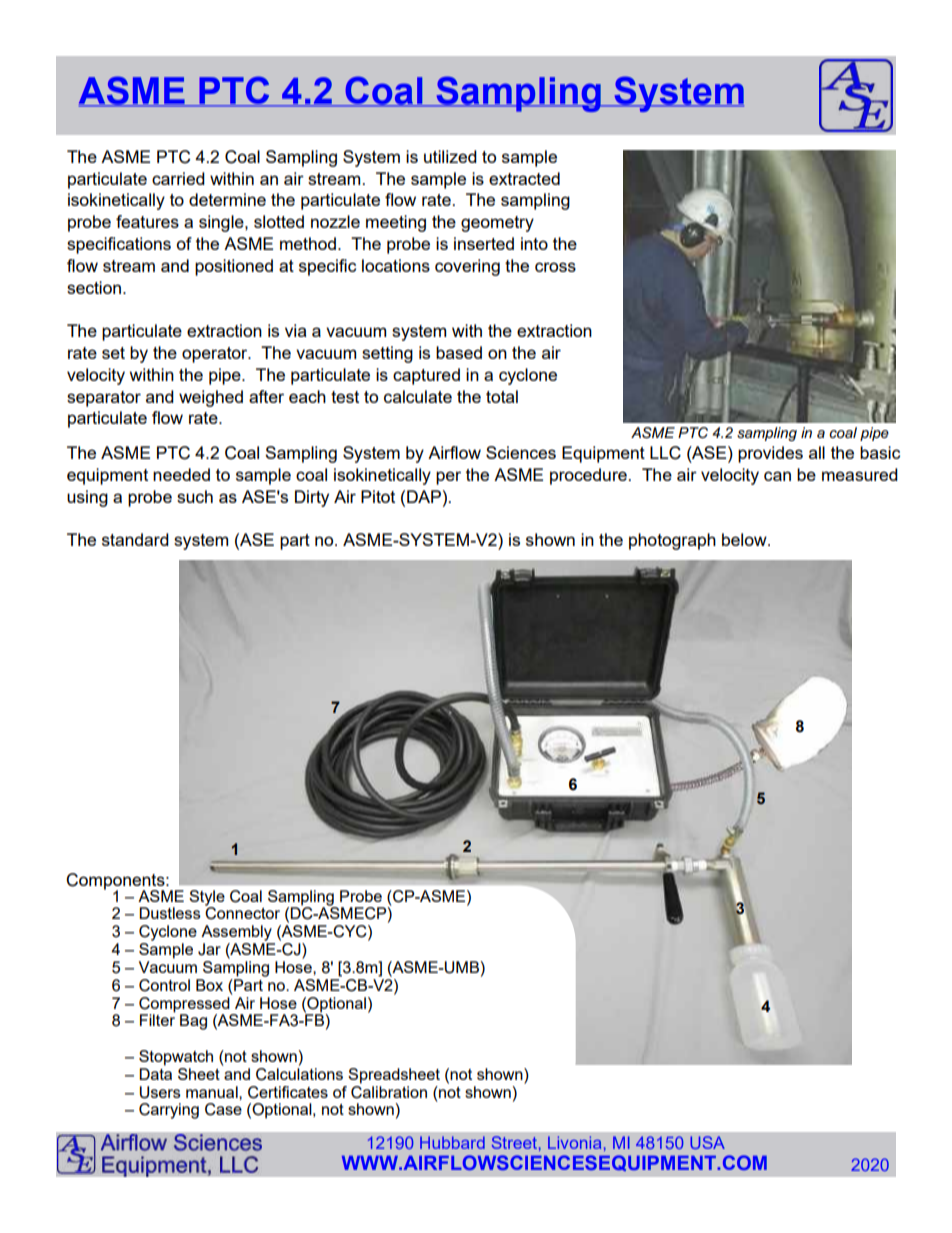 The height and width of the page is (1233, 952). I want to click on carried, so click(178, 178).
